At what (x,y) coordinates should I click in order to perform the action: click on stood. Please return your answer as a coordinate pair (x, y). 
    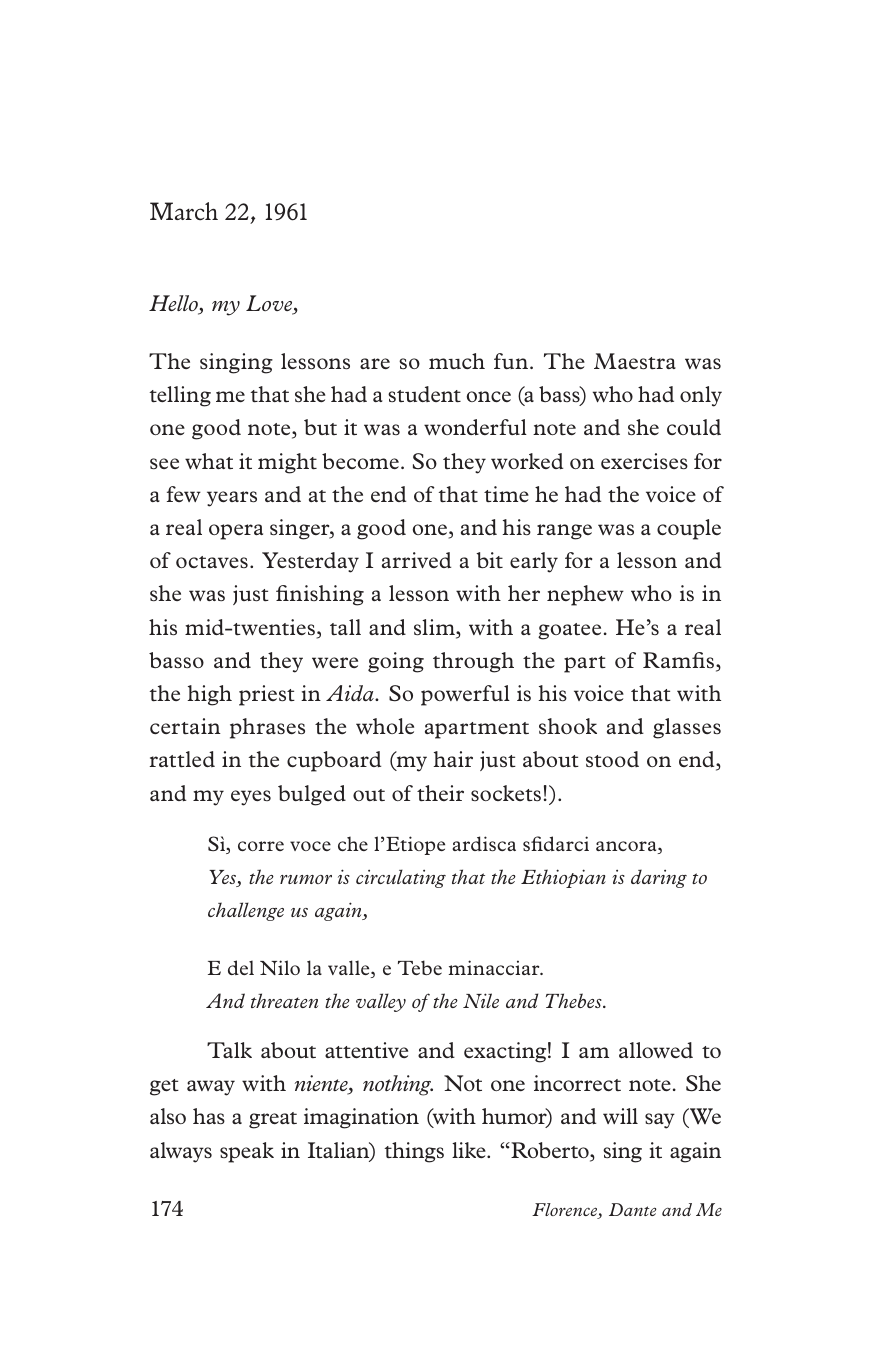
    Looking at the image, I should click on (612, 759).
